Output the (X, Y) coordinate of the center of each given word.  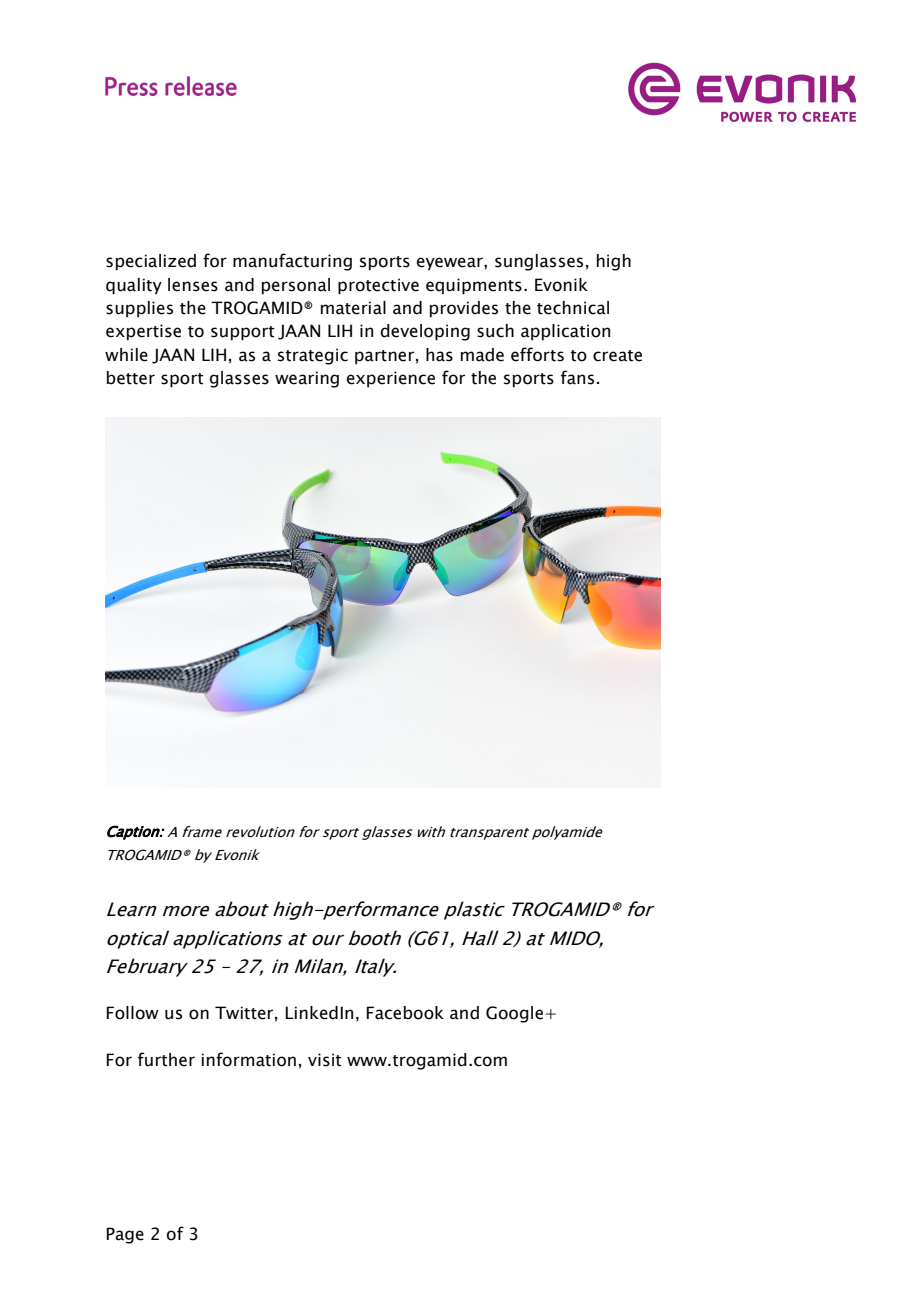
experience (391, 379)
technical (573, 308)
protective (378, 286)
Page (125, 1235)
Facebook (405, 1013)
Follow (132, 1013)
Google (514, 1014)
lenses (193, 285)
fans (577, 377)
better (131, 378)
